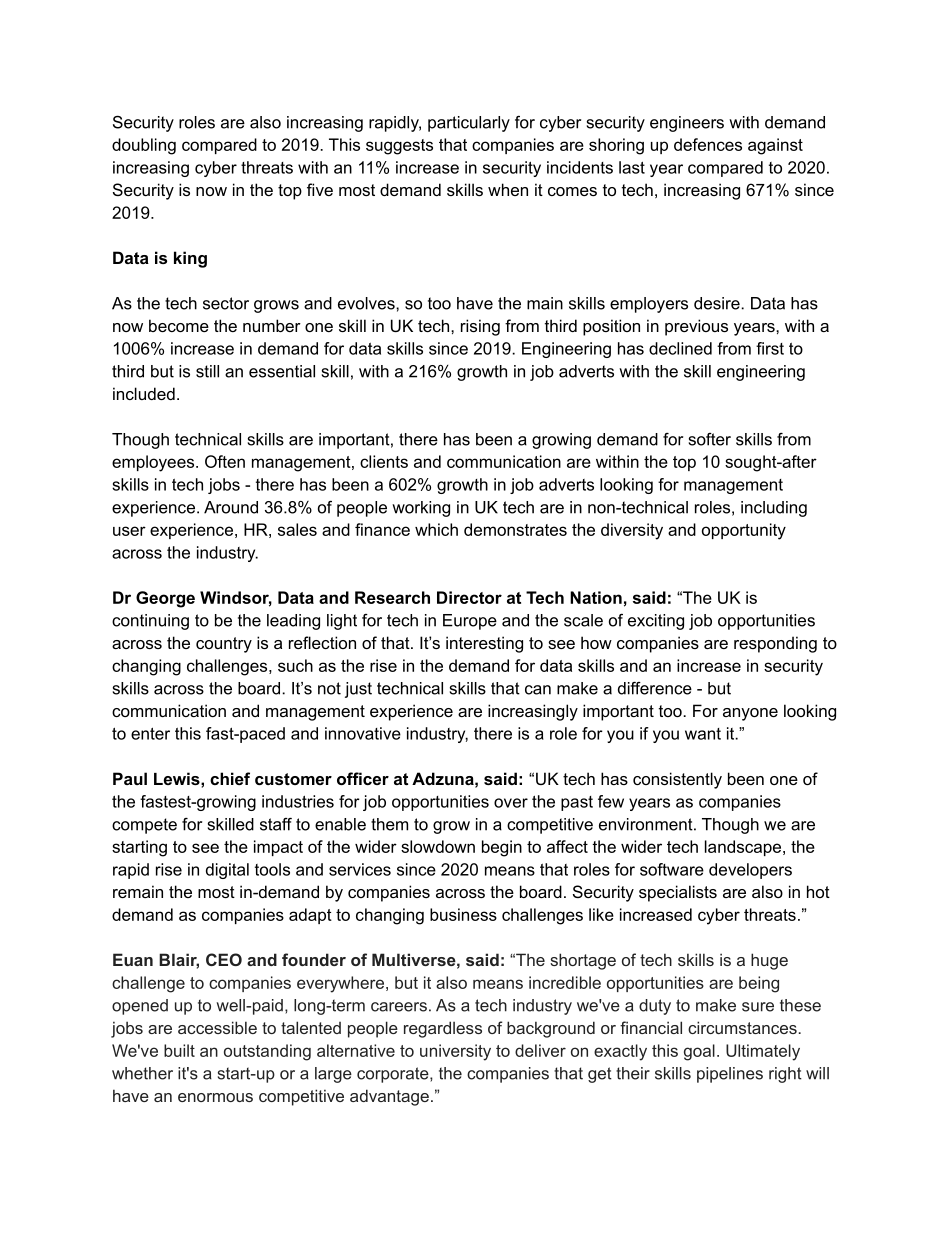 This document has height=1233, width=952. I want to click on doubling, so click(144, 146).
